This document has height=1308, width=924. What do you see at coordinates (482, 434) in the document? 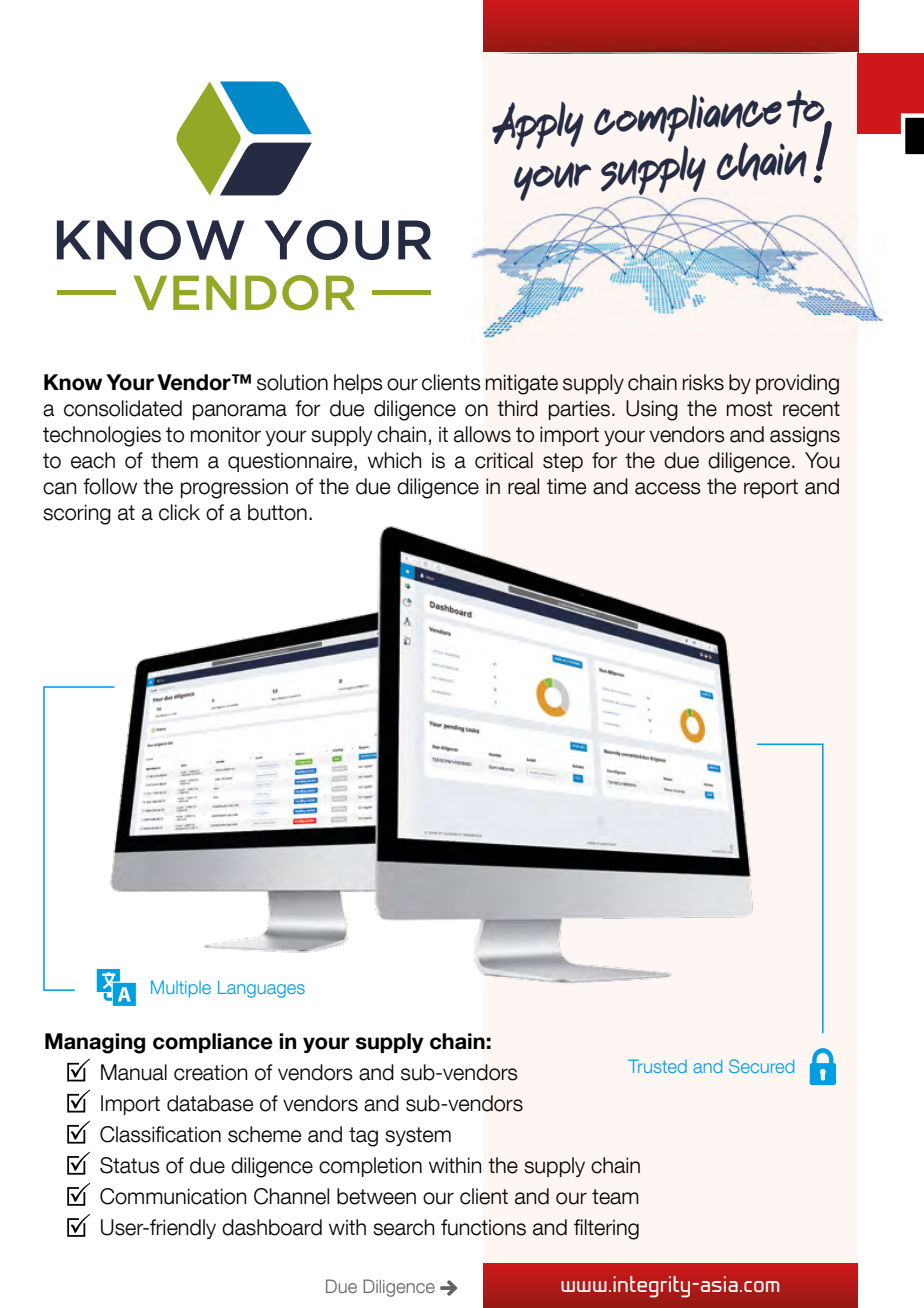
I see `allows` at bounding box center [482, 434].
